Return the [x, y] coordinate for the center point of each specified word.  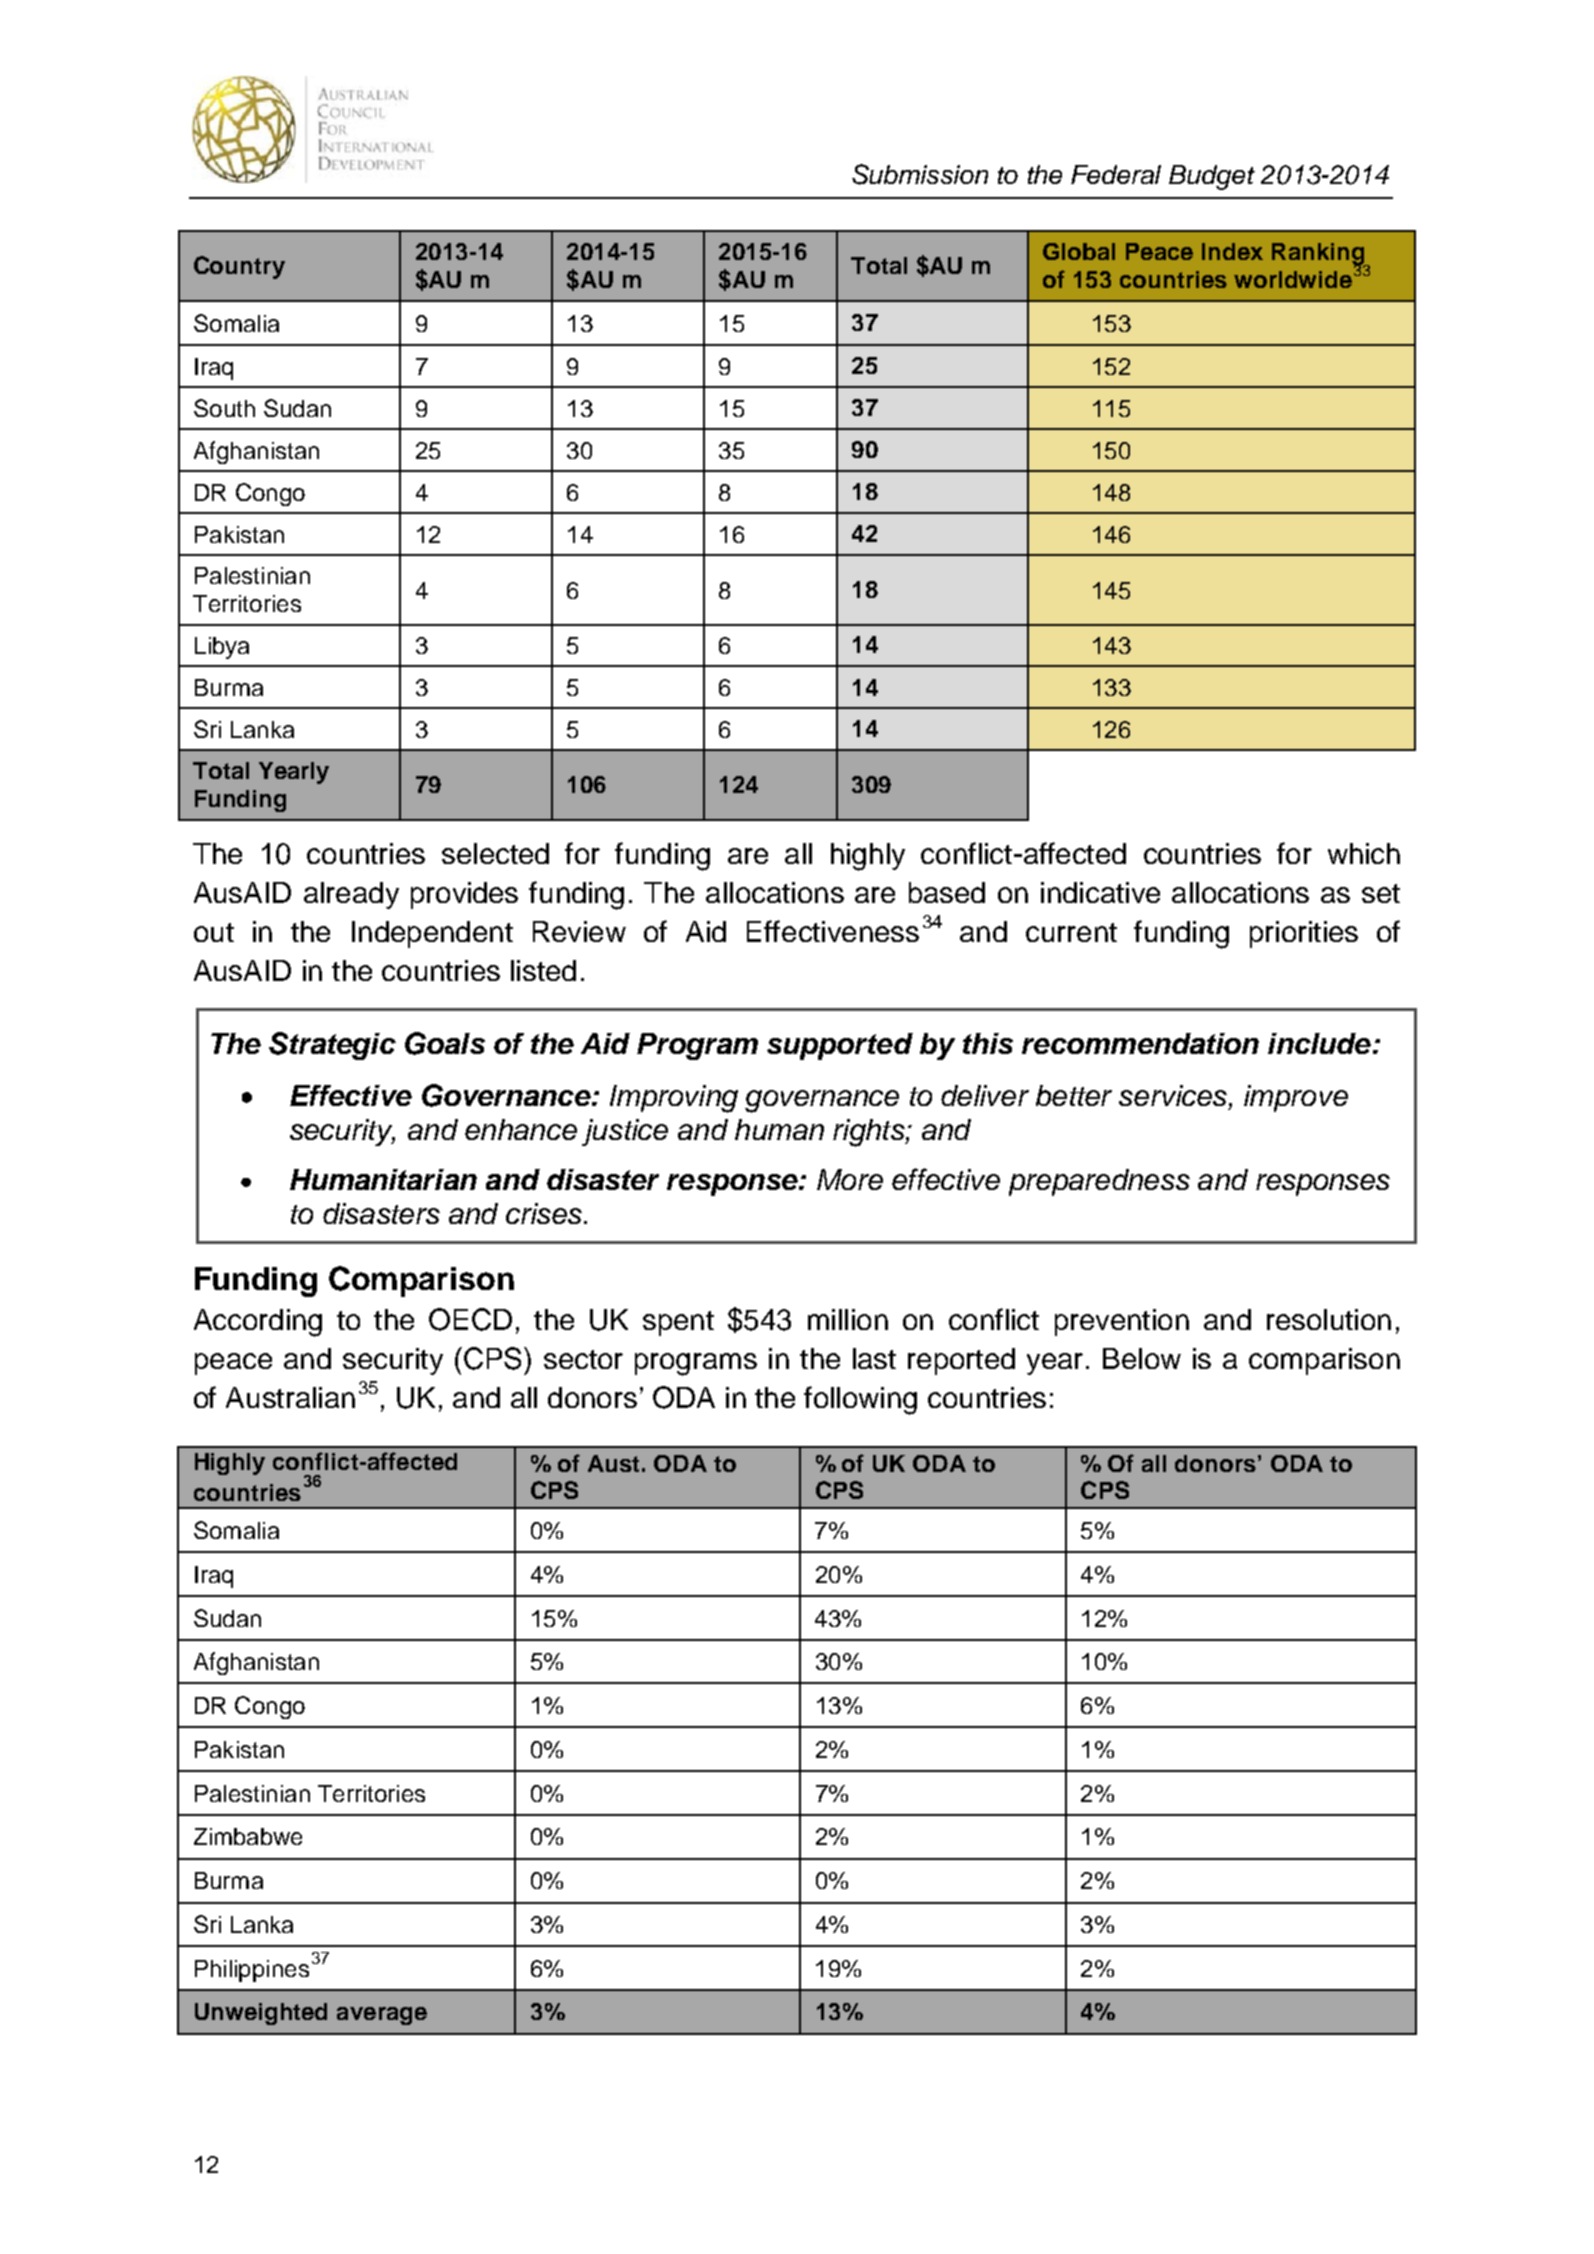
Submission [920, 174]
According [258, 1323]
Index [1232, 251]
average [382, 2016]
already [351, 895]
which [1364, 853]
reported [961, 1361]
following [860, 1400]
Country [239, 267]
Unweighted [261, 2014]
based [947, 892]
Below [1142, 1358]
